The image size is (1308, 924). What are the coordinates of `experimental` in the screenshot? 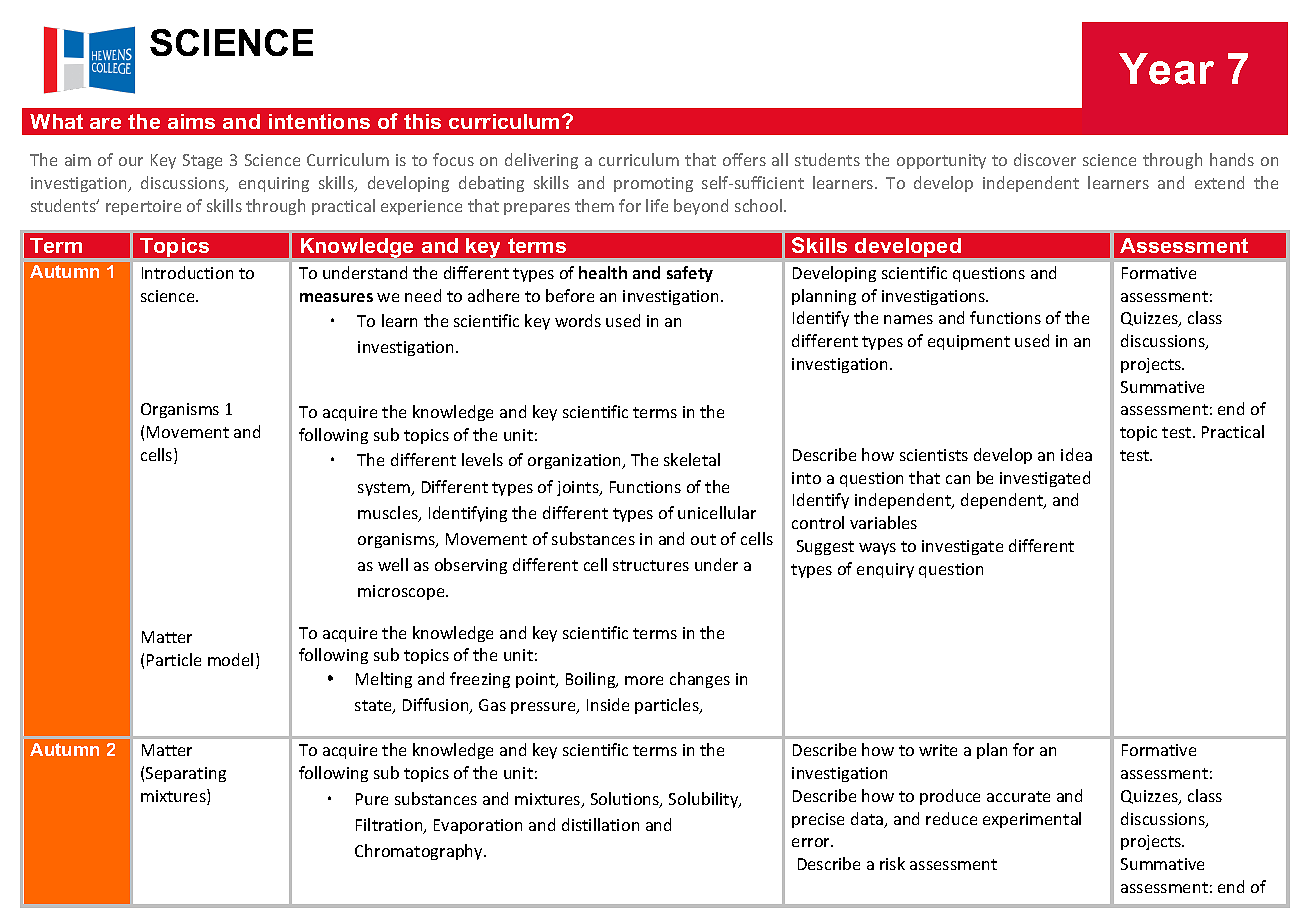 It's located at (1032, 820).
